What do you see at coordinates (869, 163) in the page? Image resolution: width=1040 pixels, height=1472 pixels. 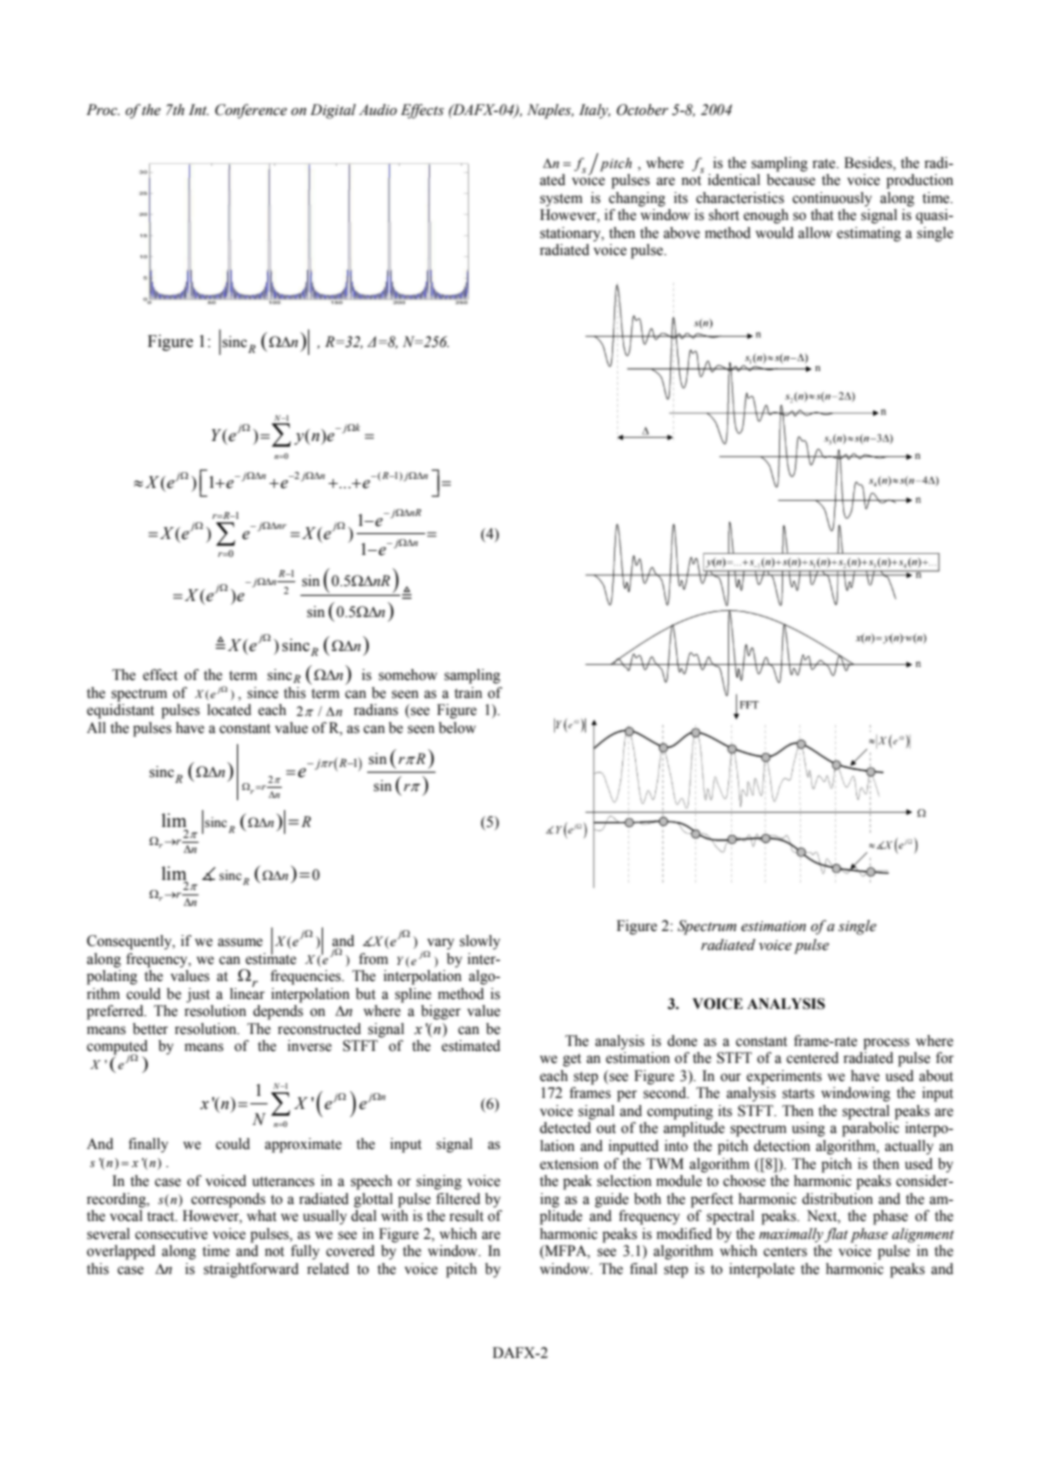 I see `Besides` at bounding box center [869, 163].
